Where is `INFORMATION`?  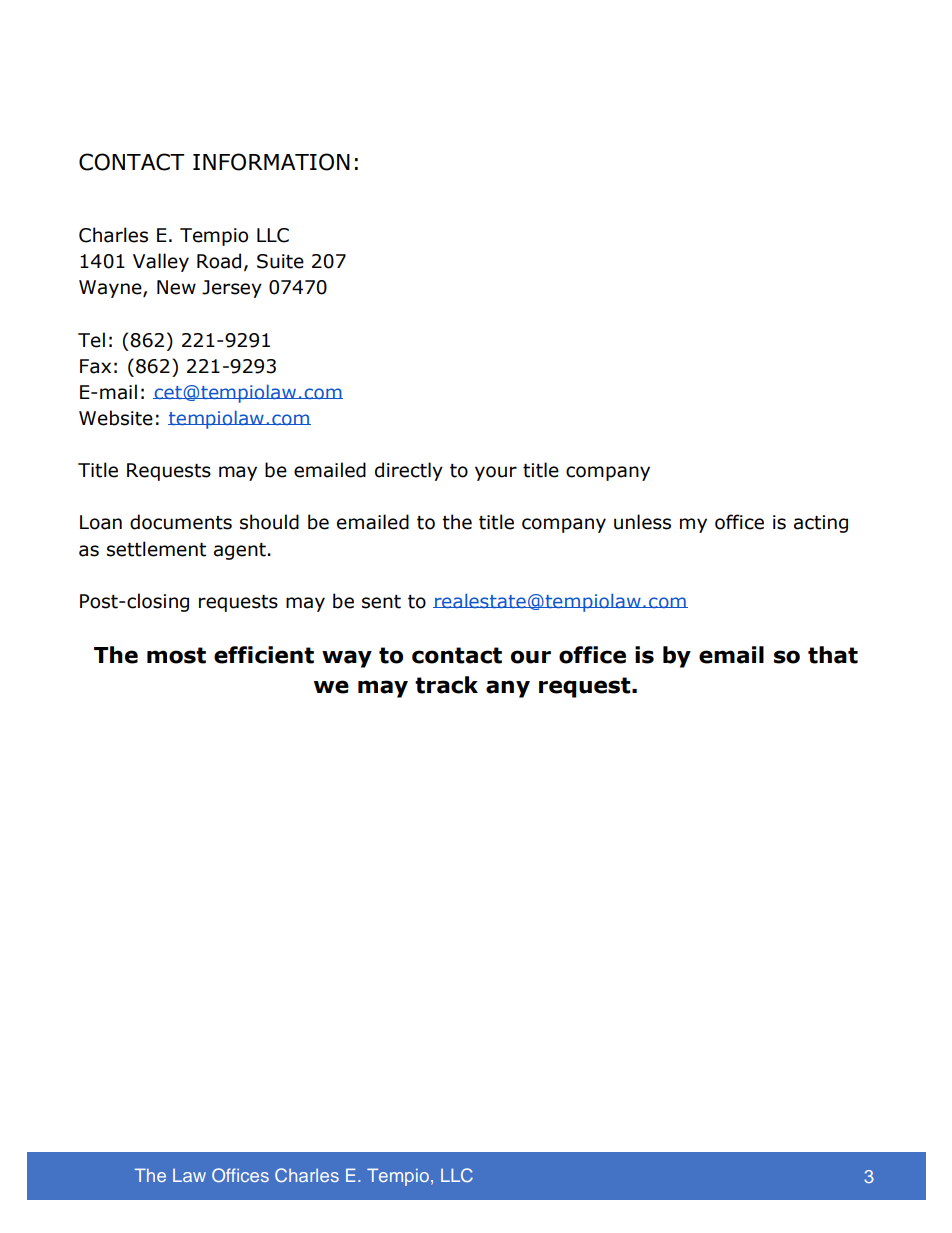 INFORMATION is located at coordinates (271, 162).
